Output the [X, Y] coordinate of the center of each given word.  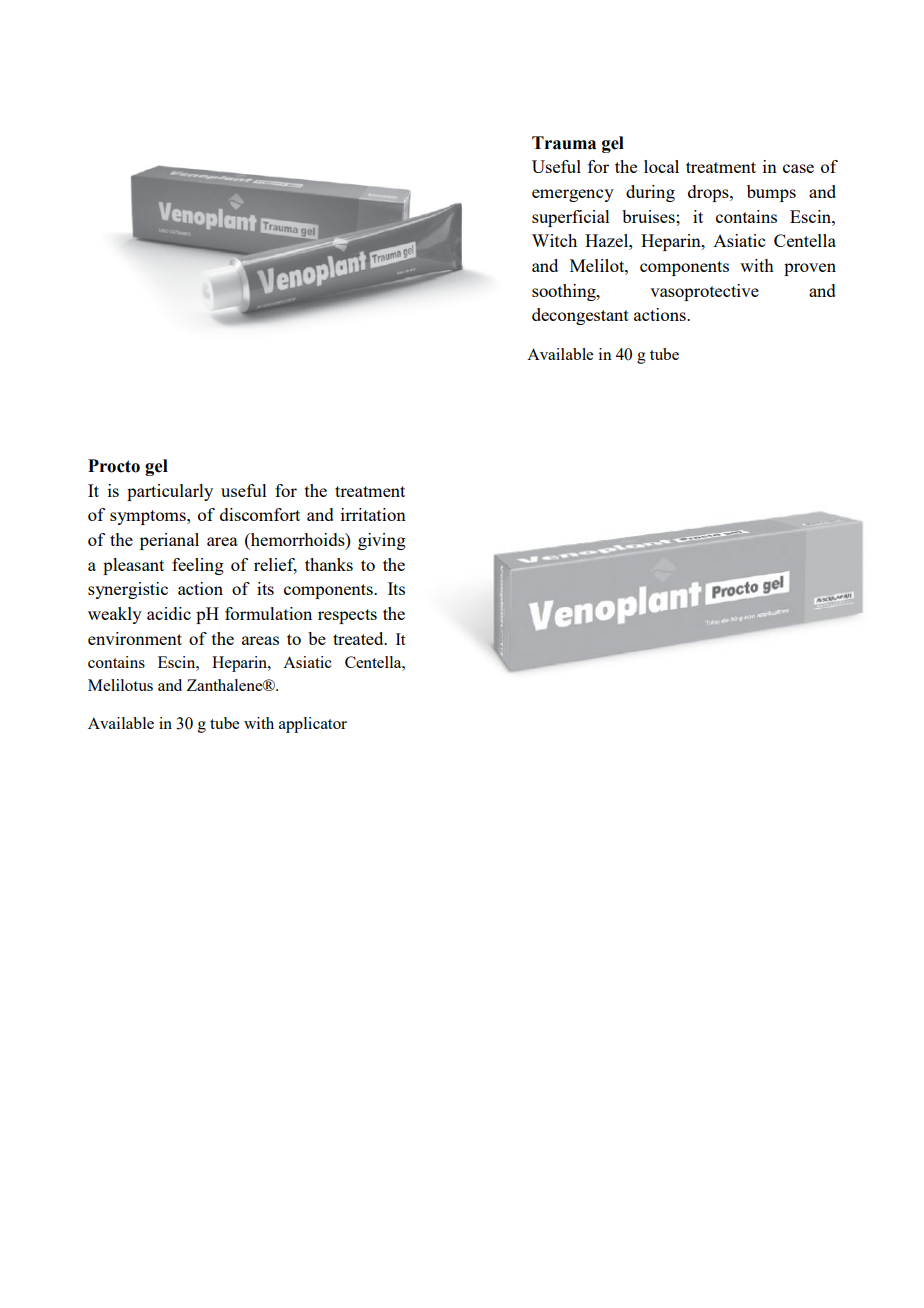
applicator [313, 725]
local [661, 166]
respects [347, 616]
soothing [565, 292]
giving [382, 541]
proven [810, 269]
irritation [373, 514]
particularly [170, 492]
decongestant [580, 316]
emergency [573, 195]
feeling [198, 566]
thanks [329, 564]
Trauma [564, 143]
